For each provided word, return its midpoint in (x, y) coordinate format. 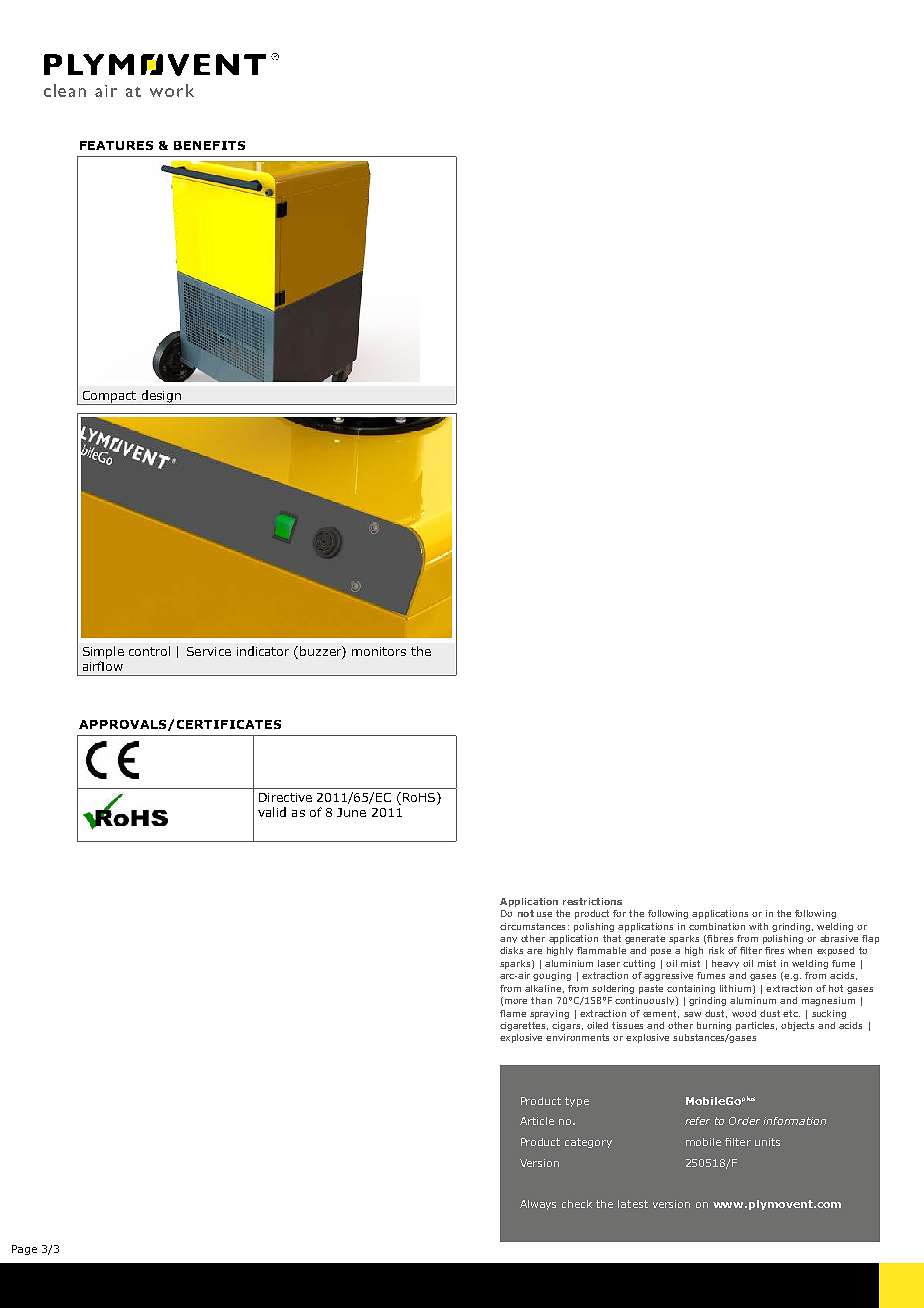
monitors (379, 651)
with (758, 926)
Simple (103, 652)
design (161, 397)
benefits (209, 145)
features (116, 145)
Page (24, 1250)
